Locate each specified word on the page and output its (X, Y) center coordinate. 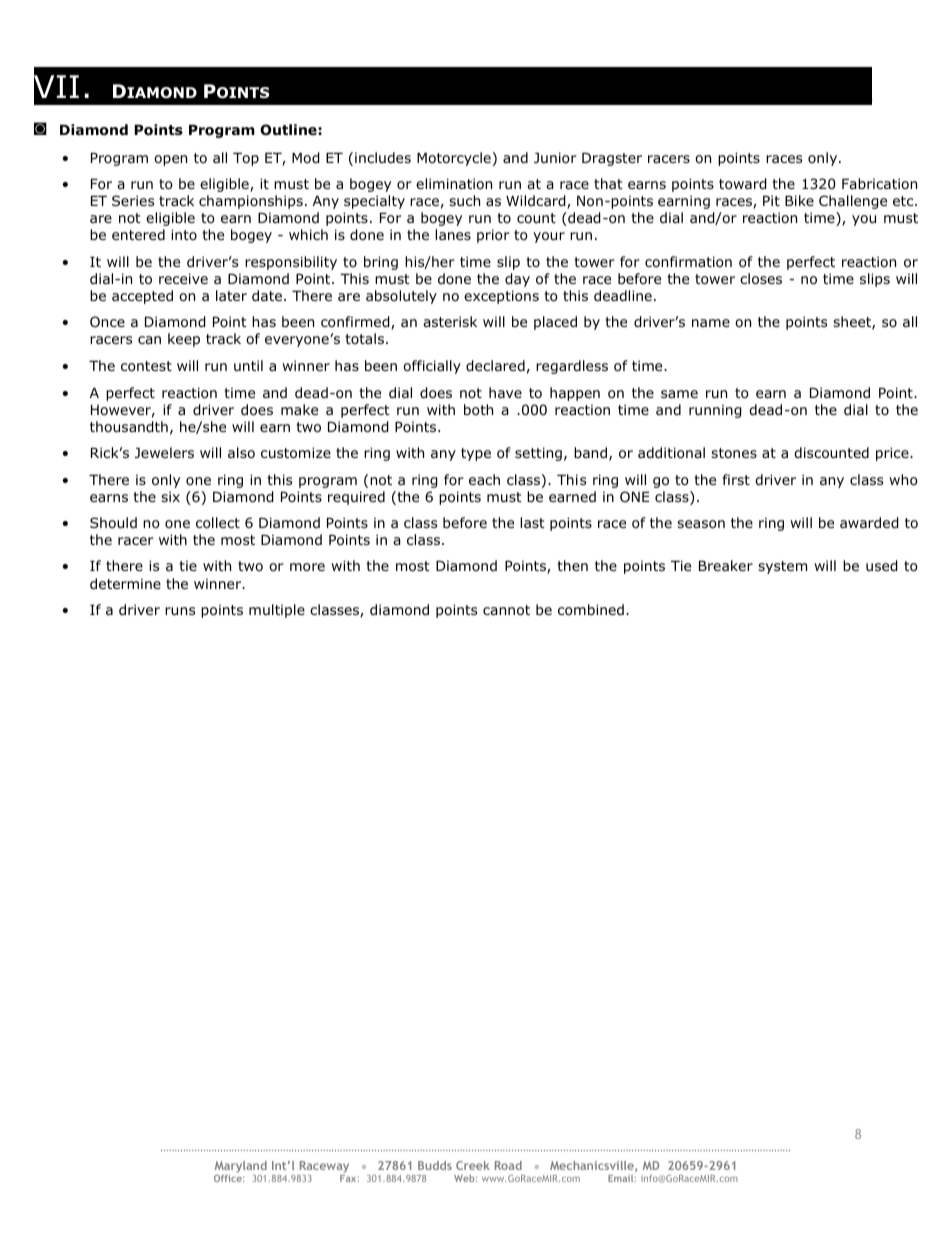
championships (251, 202)
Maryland (241, 1168)
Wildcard (537, 202)
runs (180, 611)
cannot (506, 610)
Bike (799, 200)
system (782, 567)
